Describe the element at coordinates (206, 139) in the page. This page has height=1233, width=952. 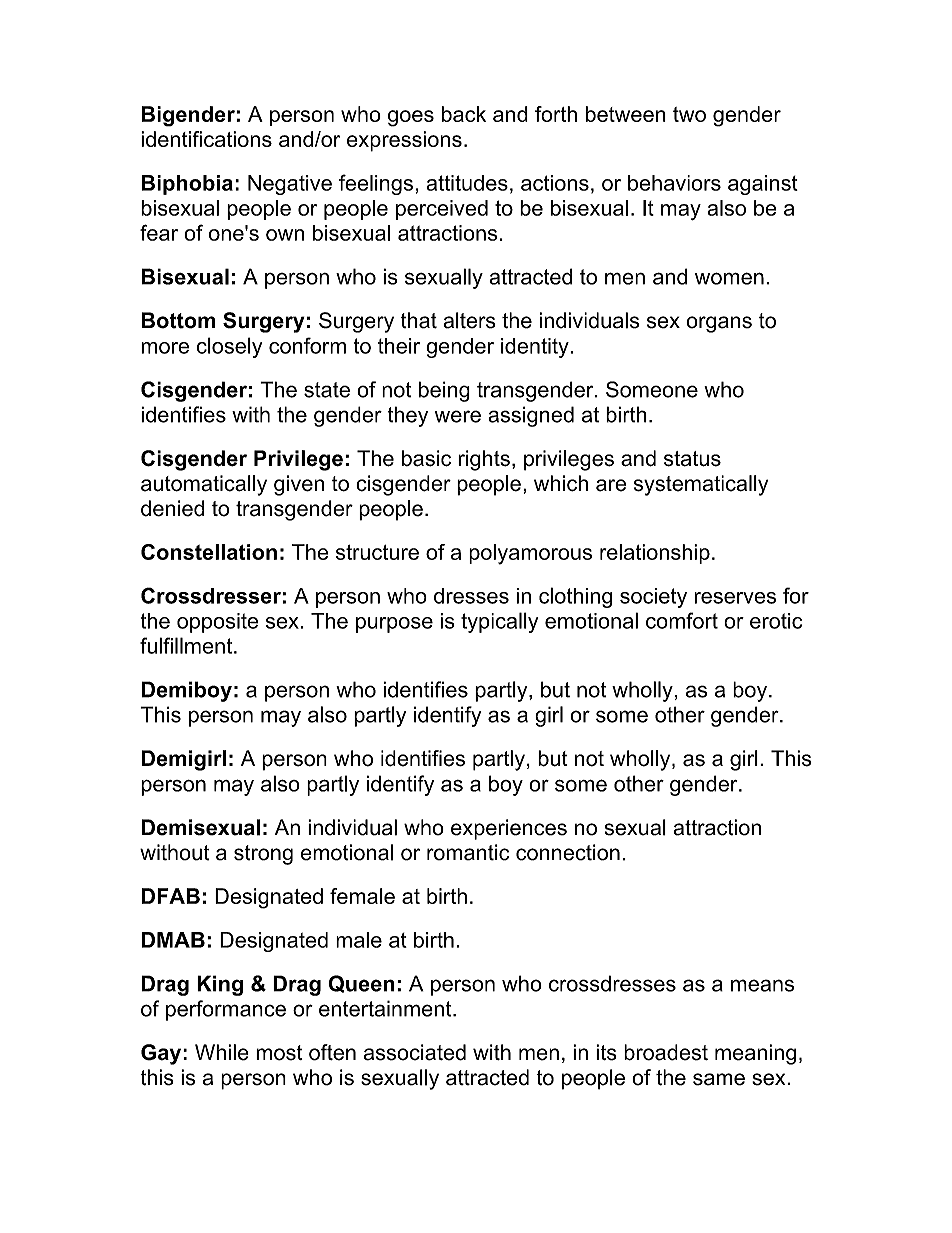
I see `identifications` at that location.
